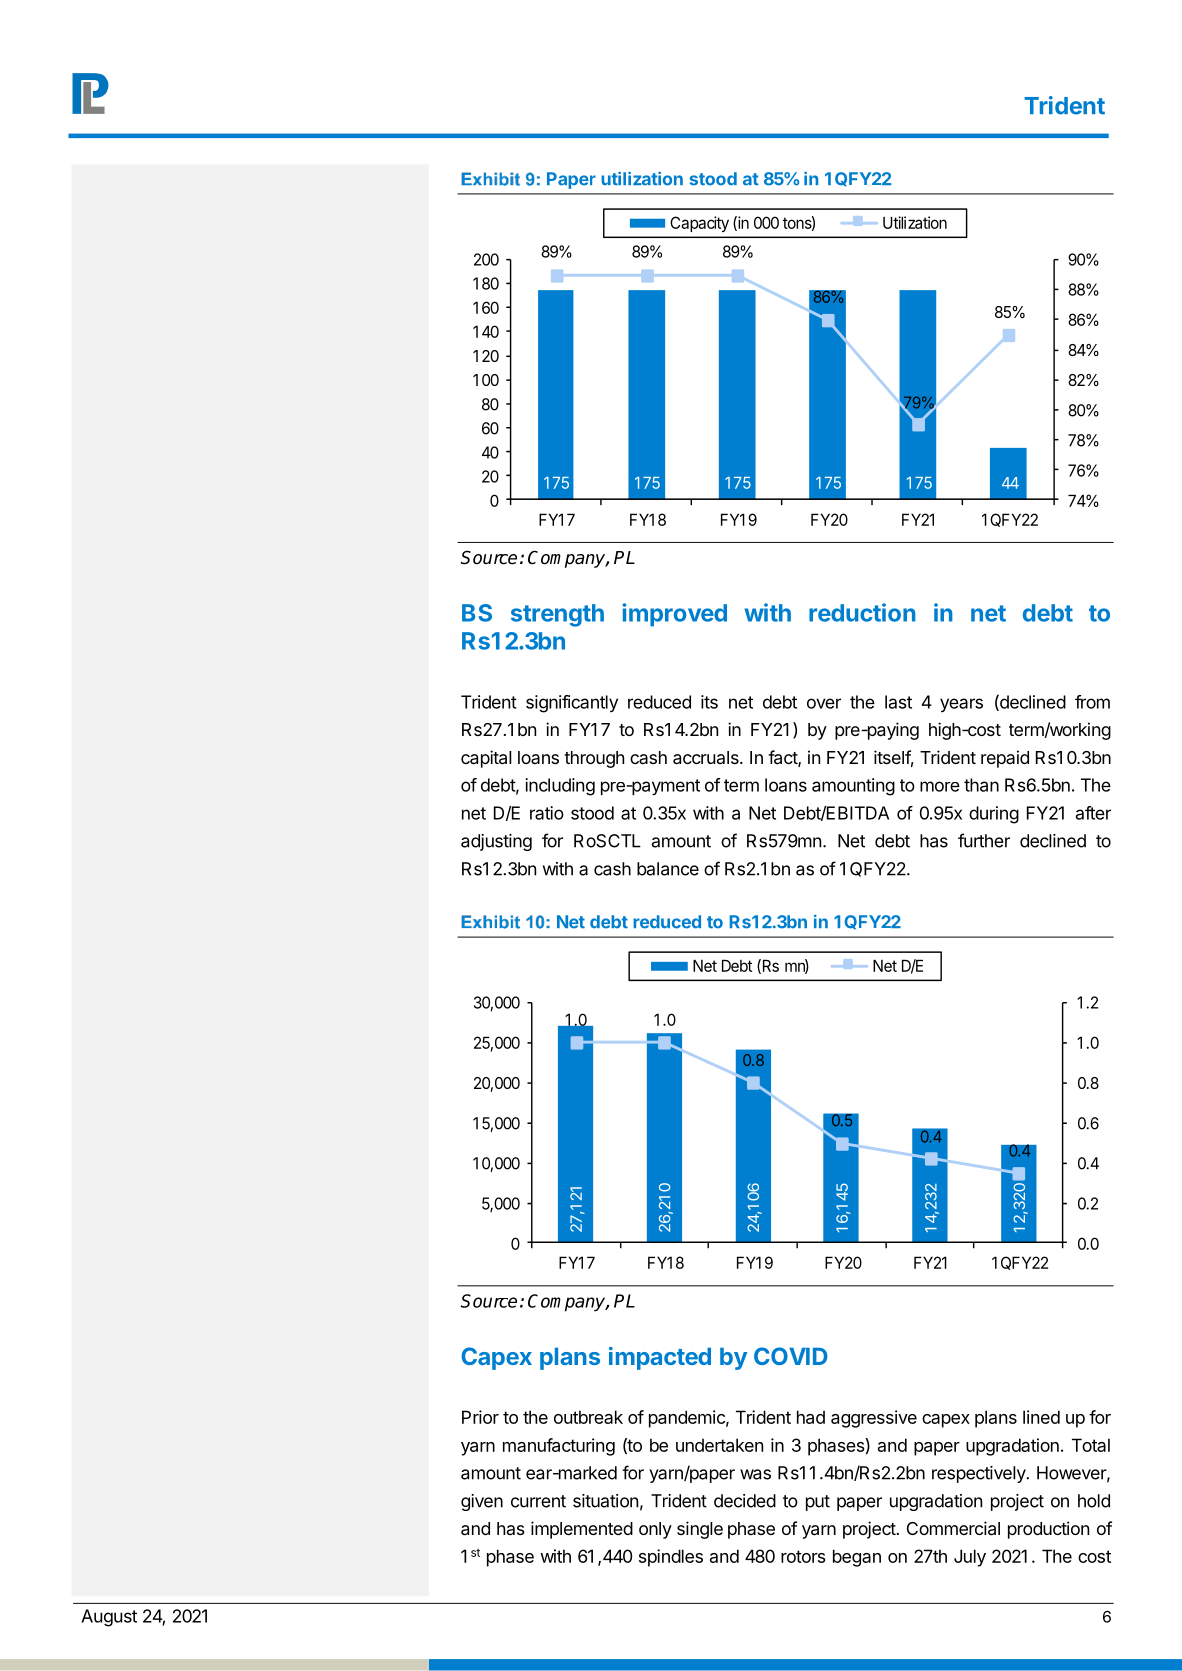 The height and width of the screenshot is (1671, 1182). What do you see at coordinates (699, 224) in the screenshot?
I see `Capacity` at bounding box center [699, 224].
